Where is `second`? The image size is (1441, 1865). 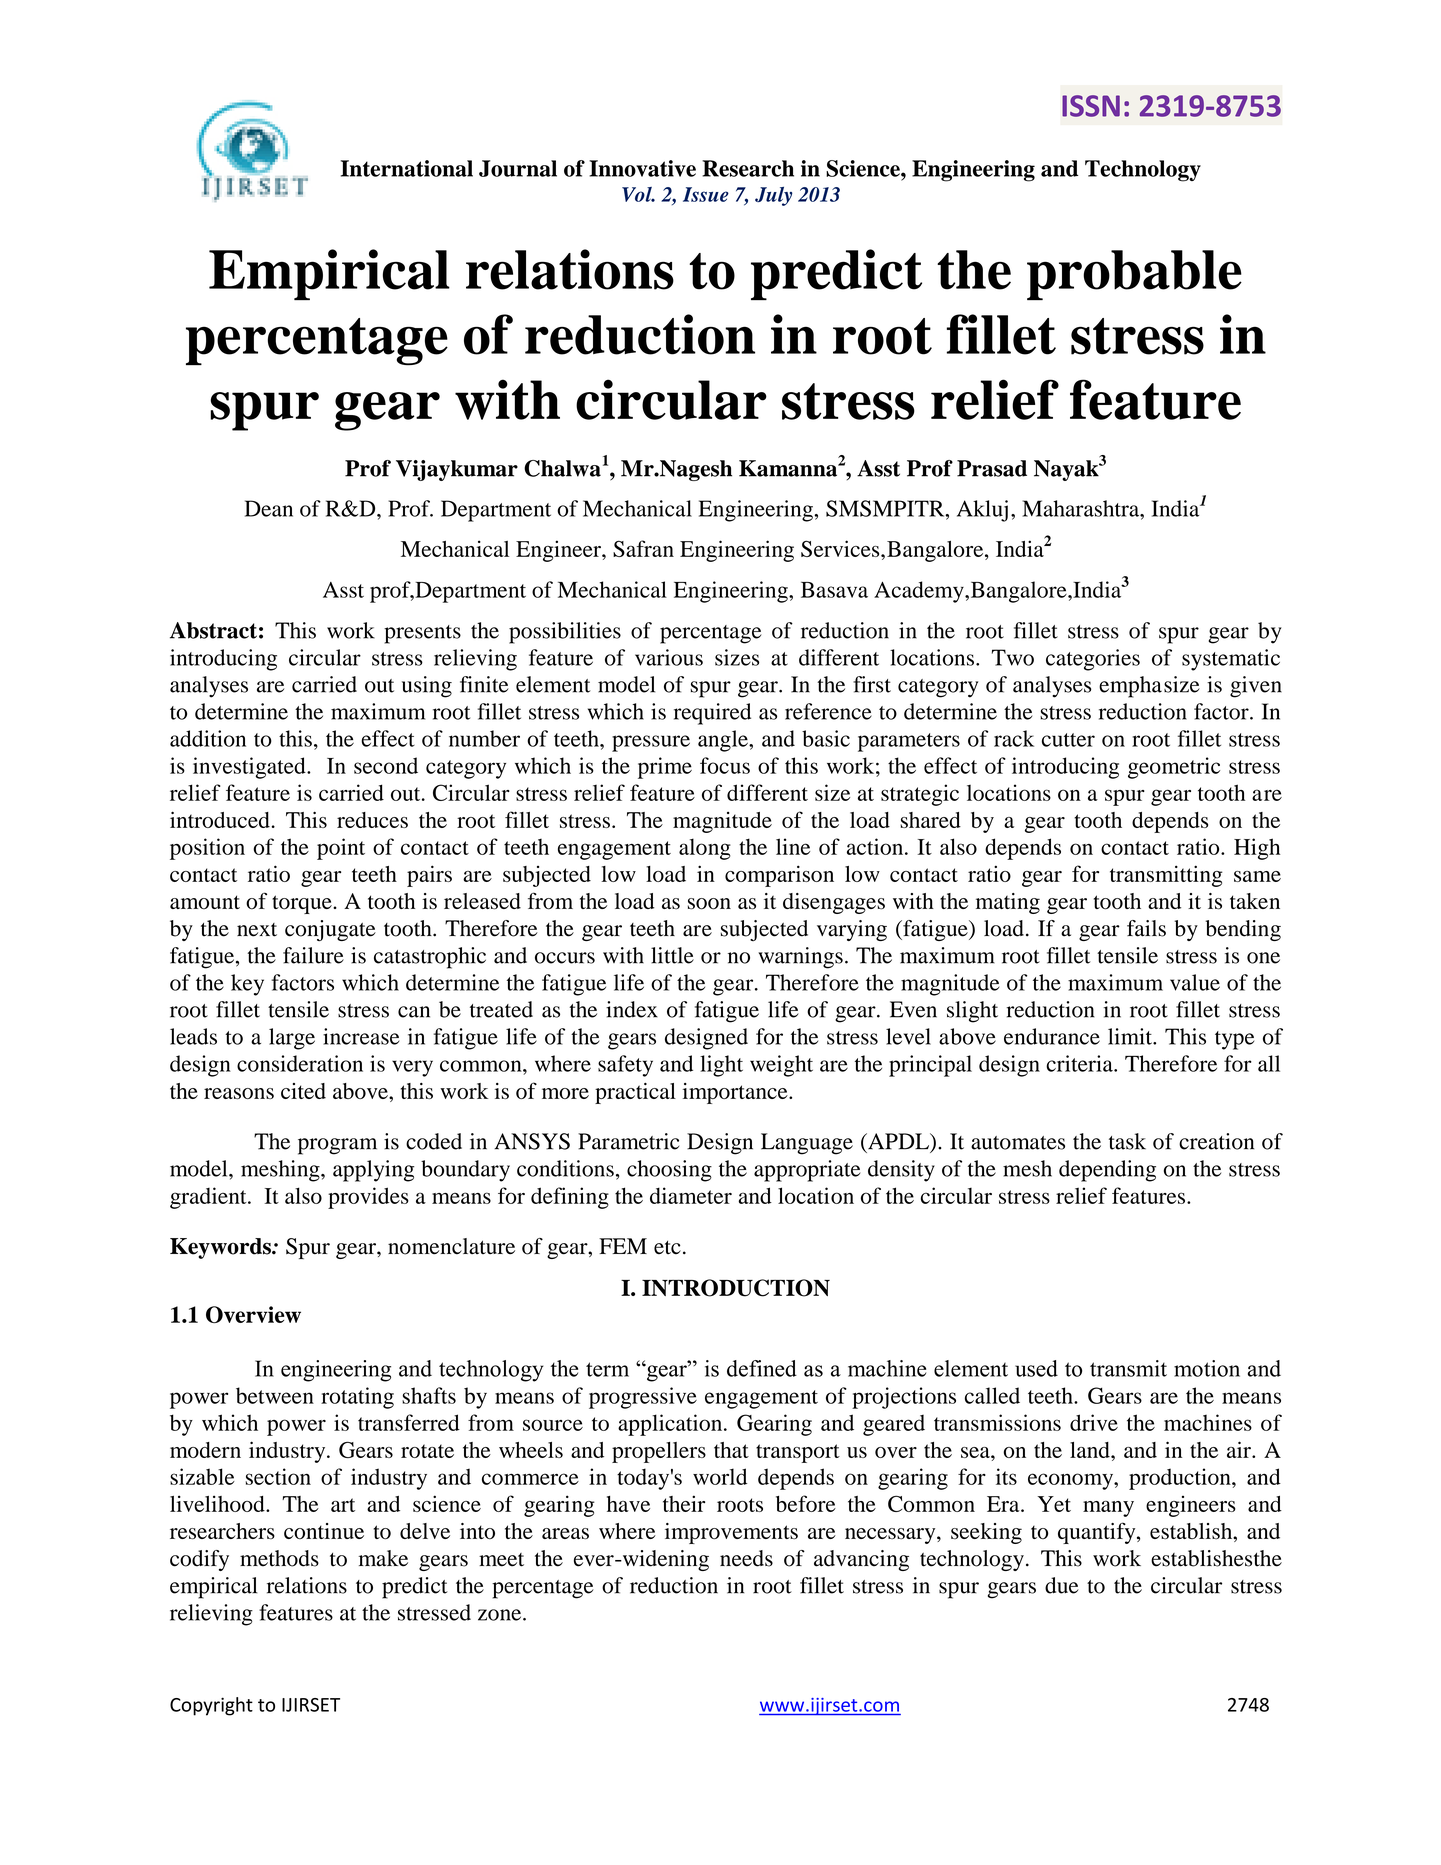
second is located at coordinates (386, 765).
